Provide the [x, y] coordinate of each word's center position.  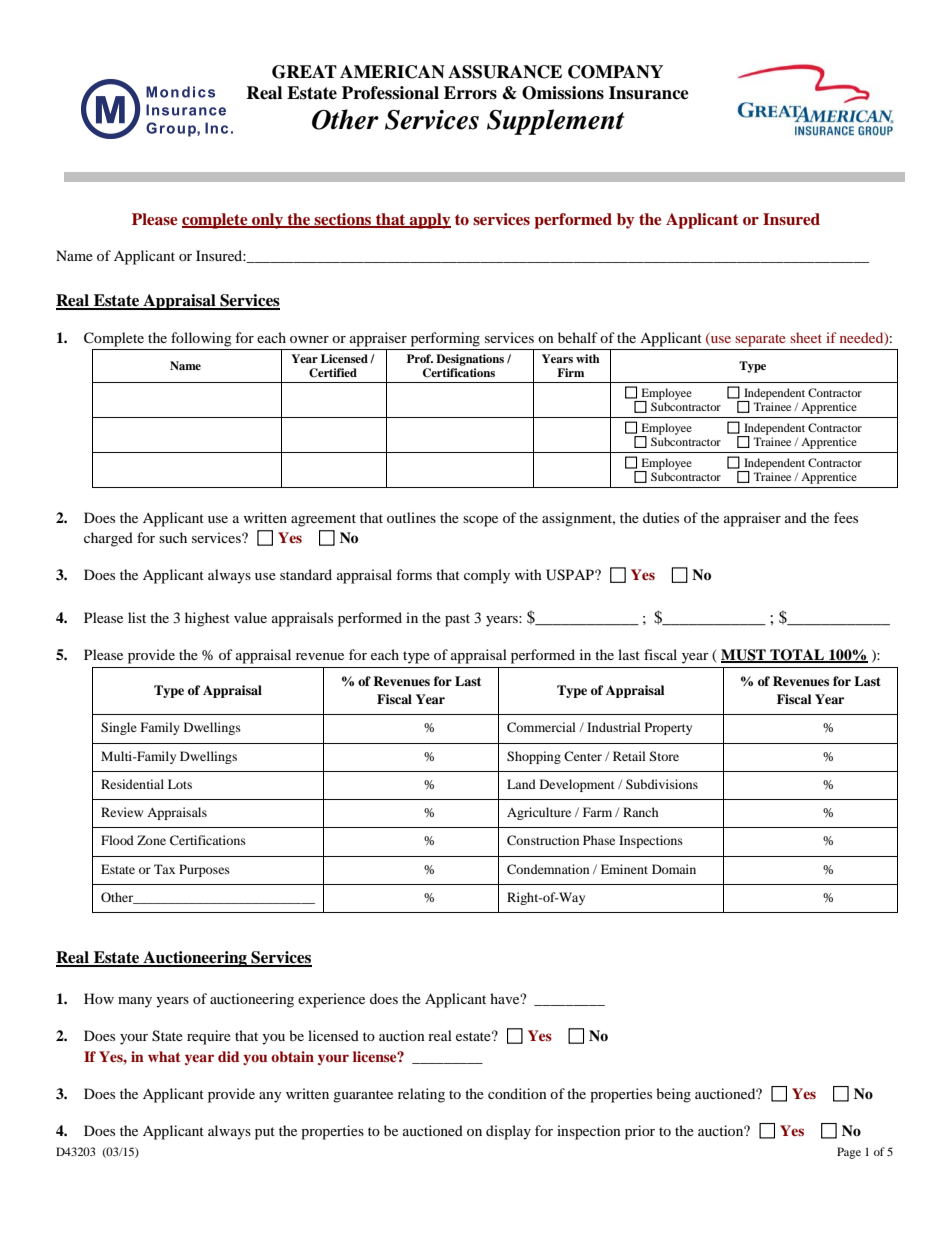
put [265, 1133]
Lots [180, 784]
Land [521, 784]
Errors [470, 93]
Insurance [649, 93]
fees [846, 517]
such [173, 537]
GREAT [304, 72]
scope [480, 521]
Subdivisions [662, 784]
